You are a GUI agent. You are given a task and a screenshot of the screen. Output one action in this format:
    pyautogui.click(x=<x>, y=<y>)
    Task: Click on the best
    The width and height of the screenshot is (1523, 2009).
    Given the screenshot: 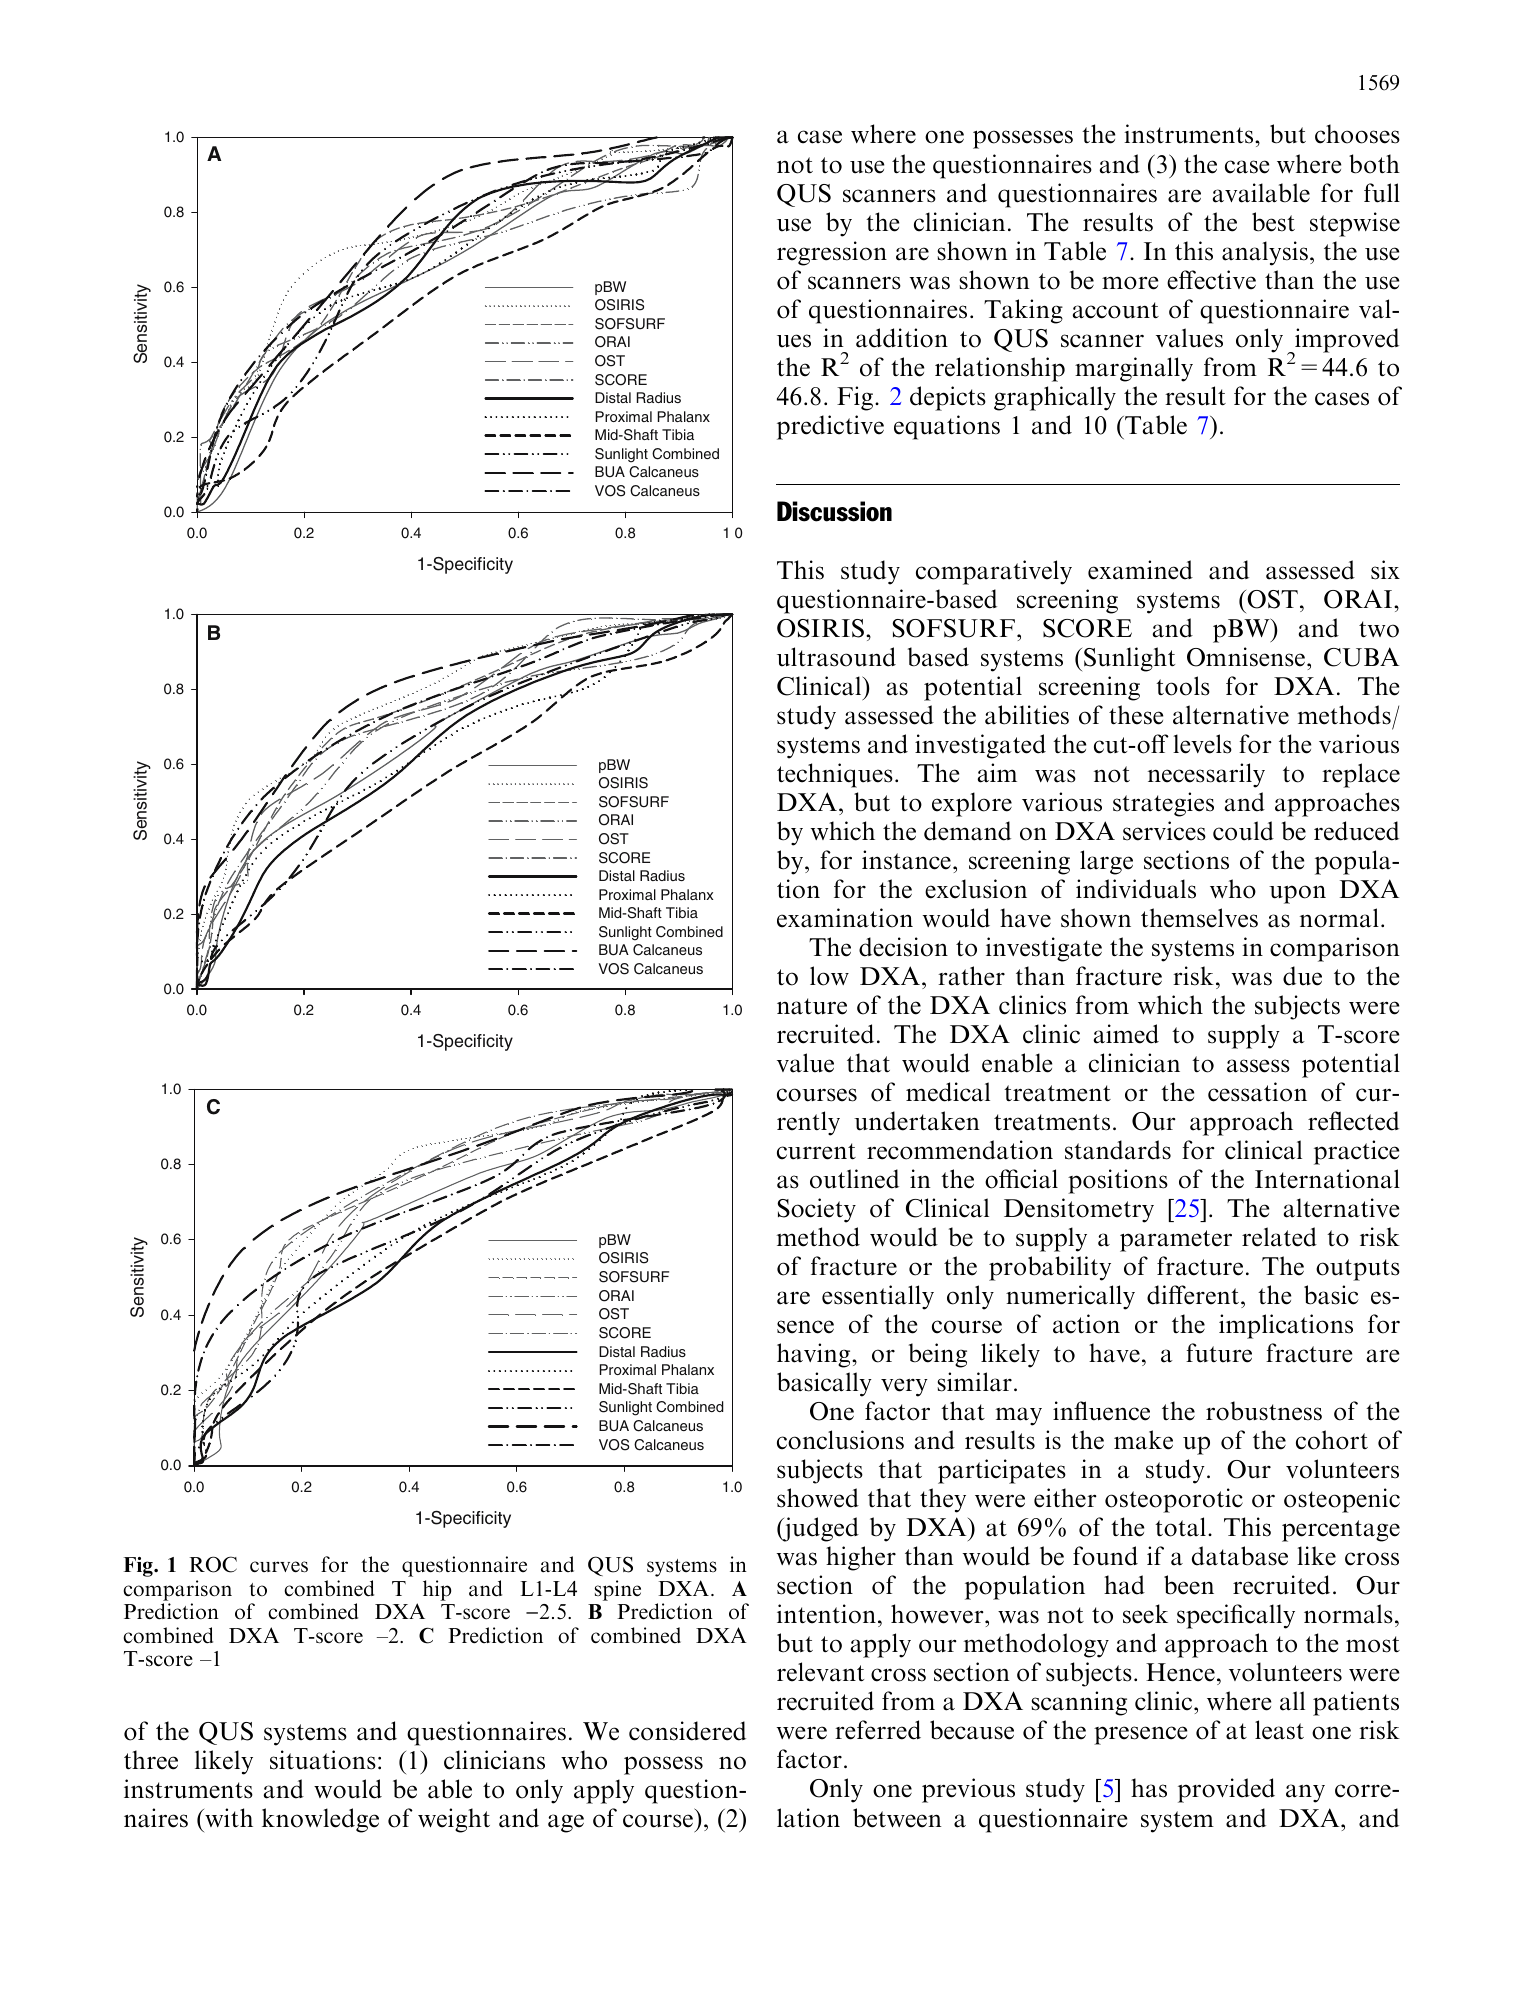 What is the action you would take?
    pyautogui.click(x=1273, y=222)
